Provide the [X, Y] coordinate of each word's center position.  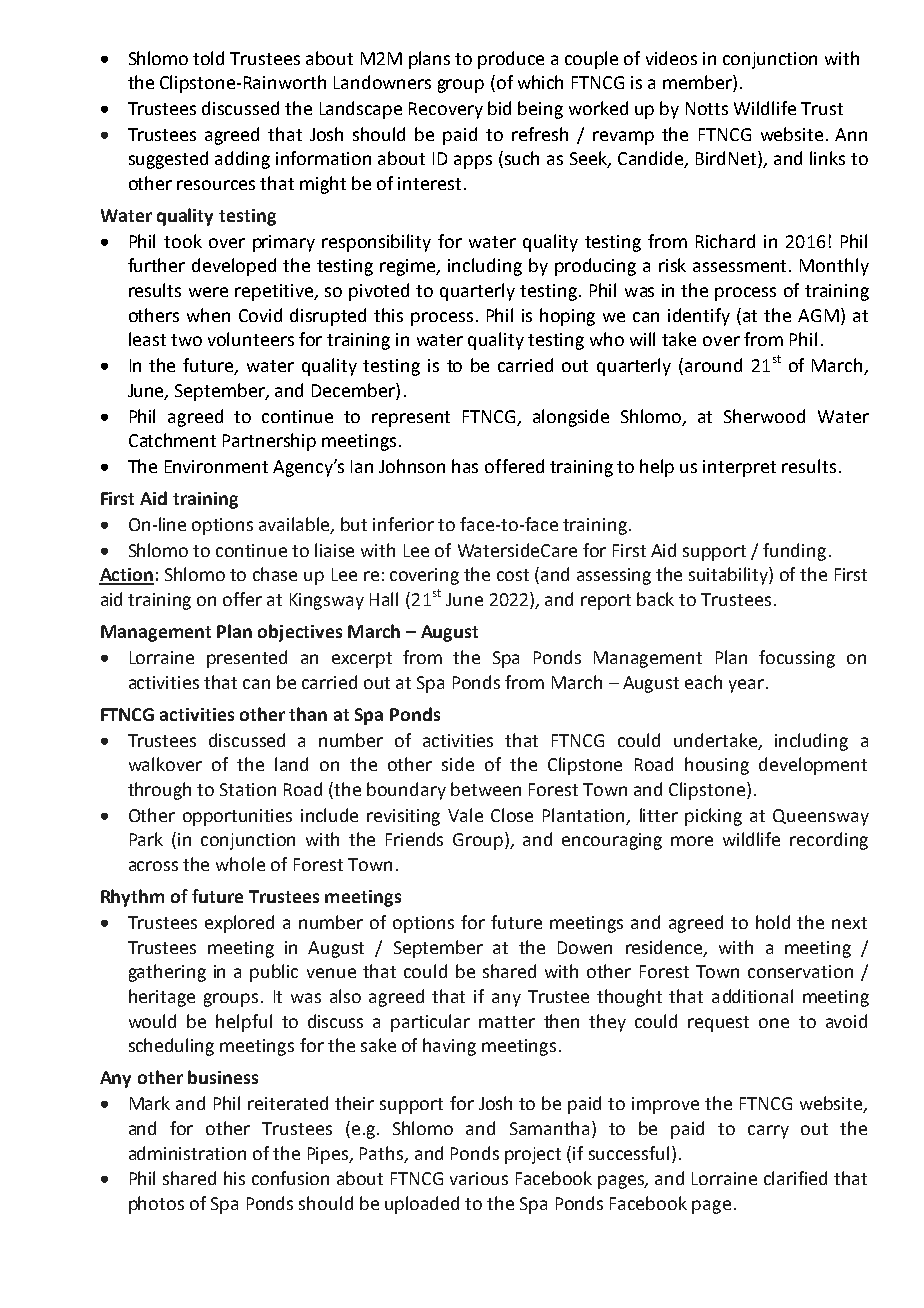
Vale [465, 815]
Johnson [412, 466]
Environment [216, 466]
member [698, 83]
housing [717, 766]
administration [187, 1153]
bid [499, 108]
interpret [739, 468]
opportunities [237, 817]
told [208, 58]
